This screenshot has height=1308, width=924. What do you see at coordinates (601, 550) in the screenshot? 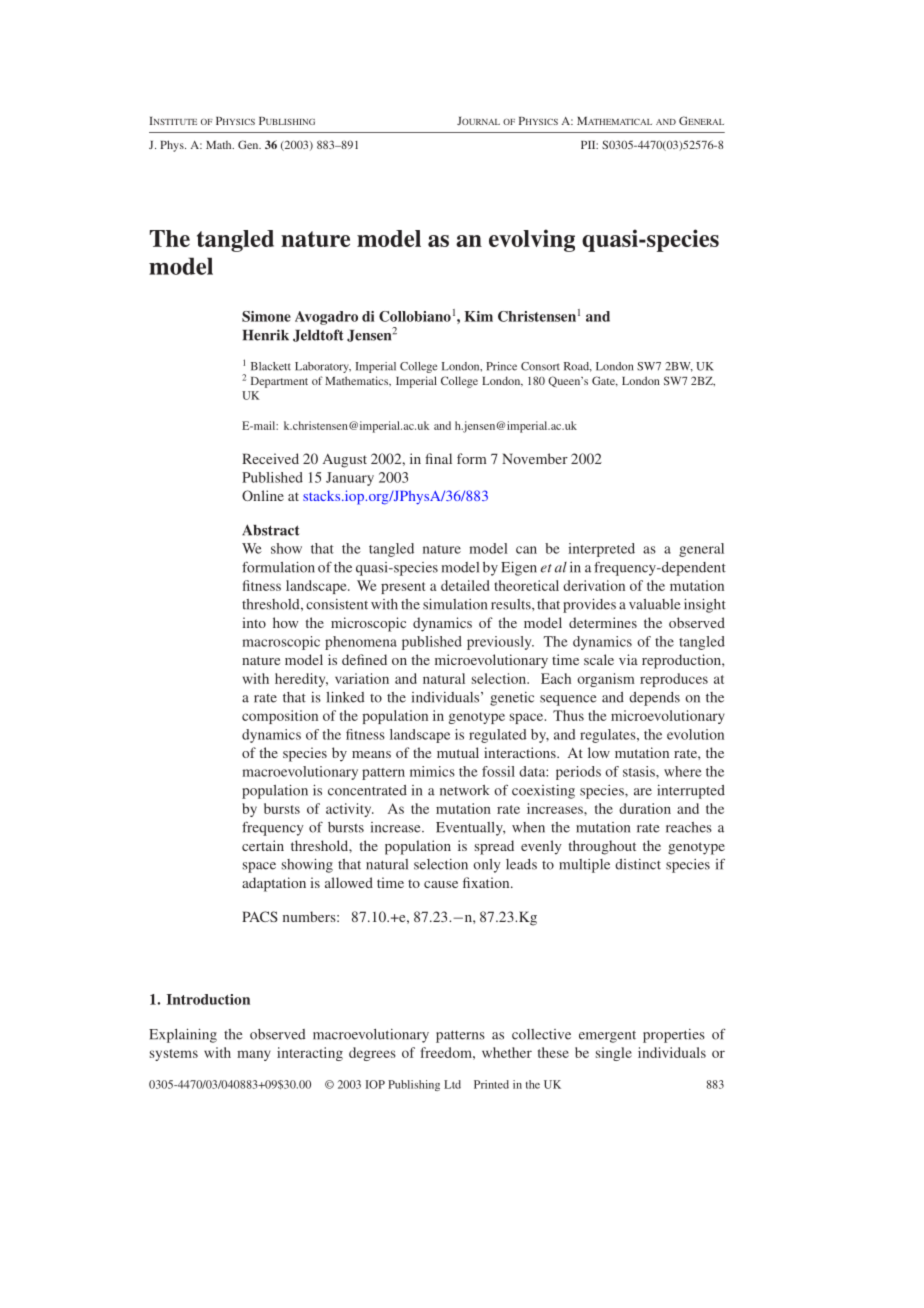
I see `interpreted` at bounding box center [601, 550].
